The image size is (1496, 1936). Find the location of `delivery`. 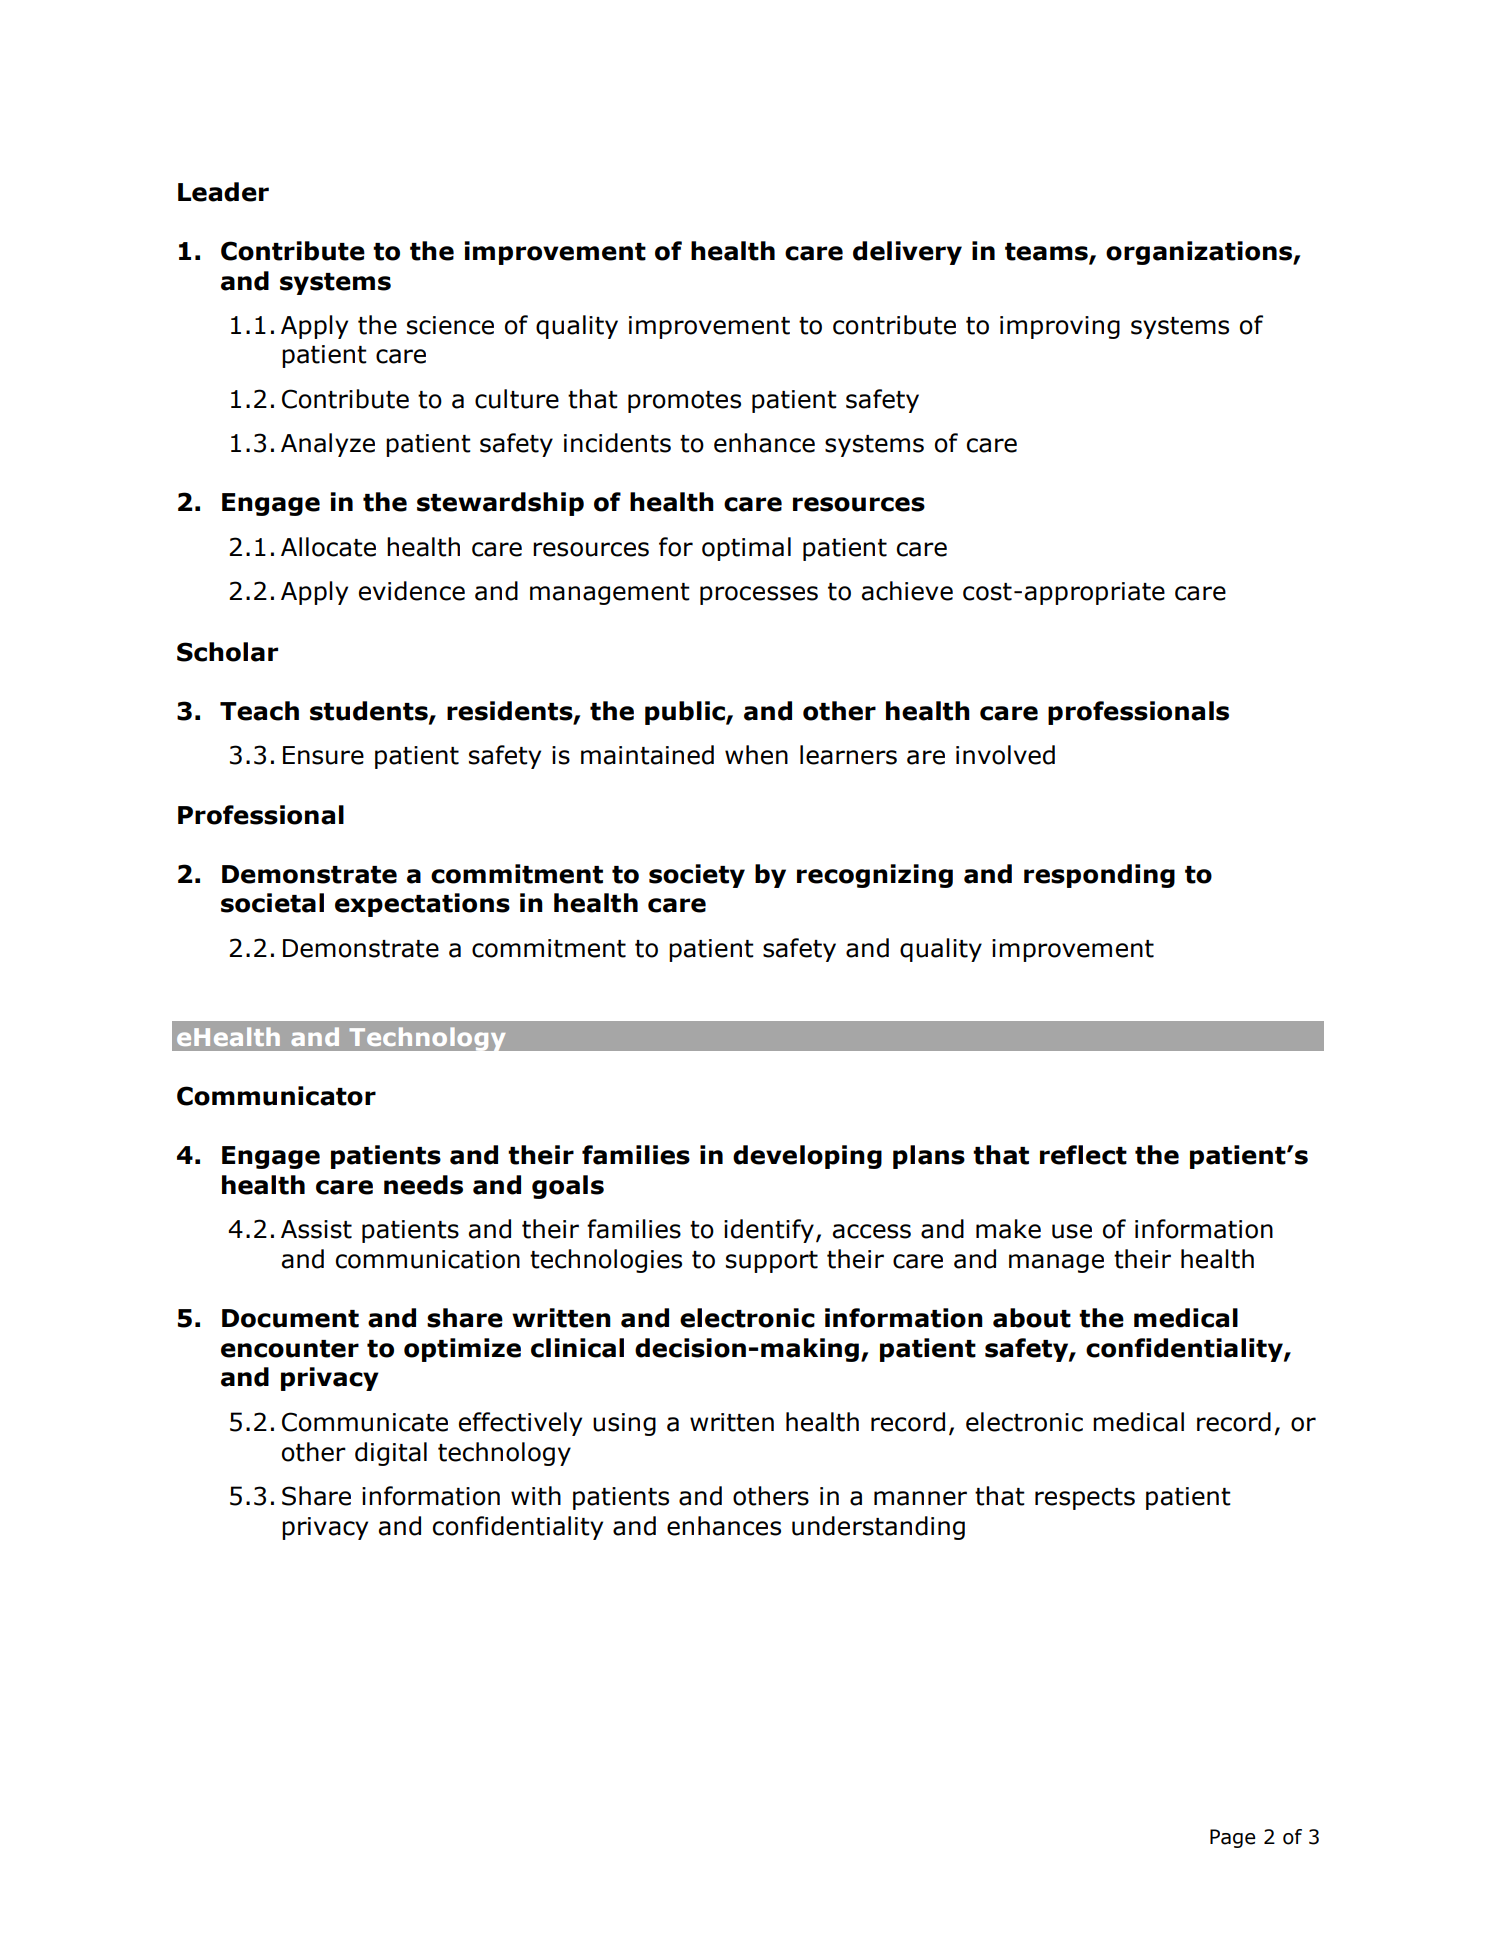

delivery is located at coordinates (907, 253).
